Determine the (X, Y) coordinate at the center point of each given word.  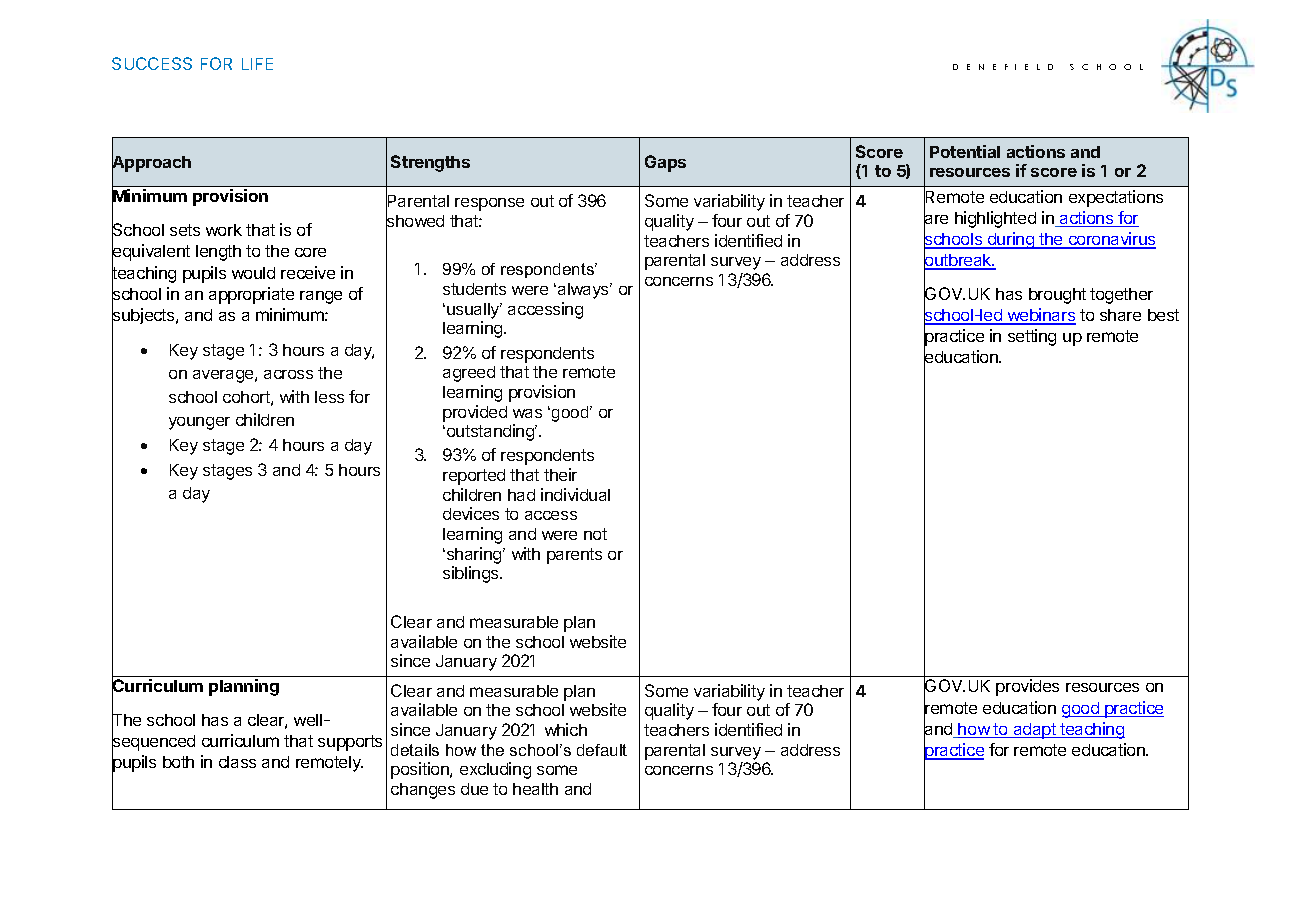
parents (574, 556)
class (237, 762)
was (527, 413)
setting (1032, 337)
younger (199, 423)
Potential (965, 151)
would (253, 273)
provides (1027, 687)
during (1011, 240)
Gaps (665, 163)
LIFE (257, 64)
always (584, 291)
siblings (472, 574)
